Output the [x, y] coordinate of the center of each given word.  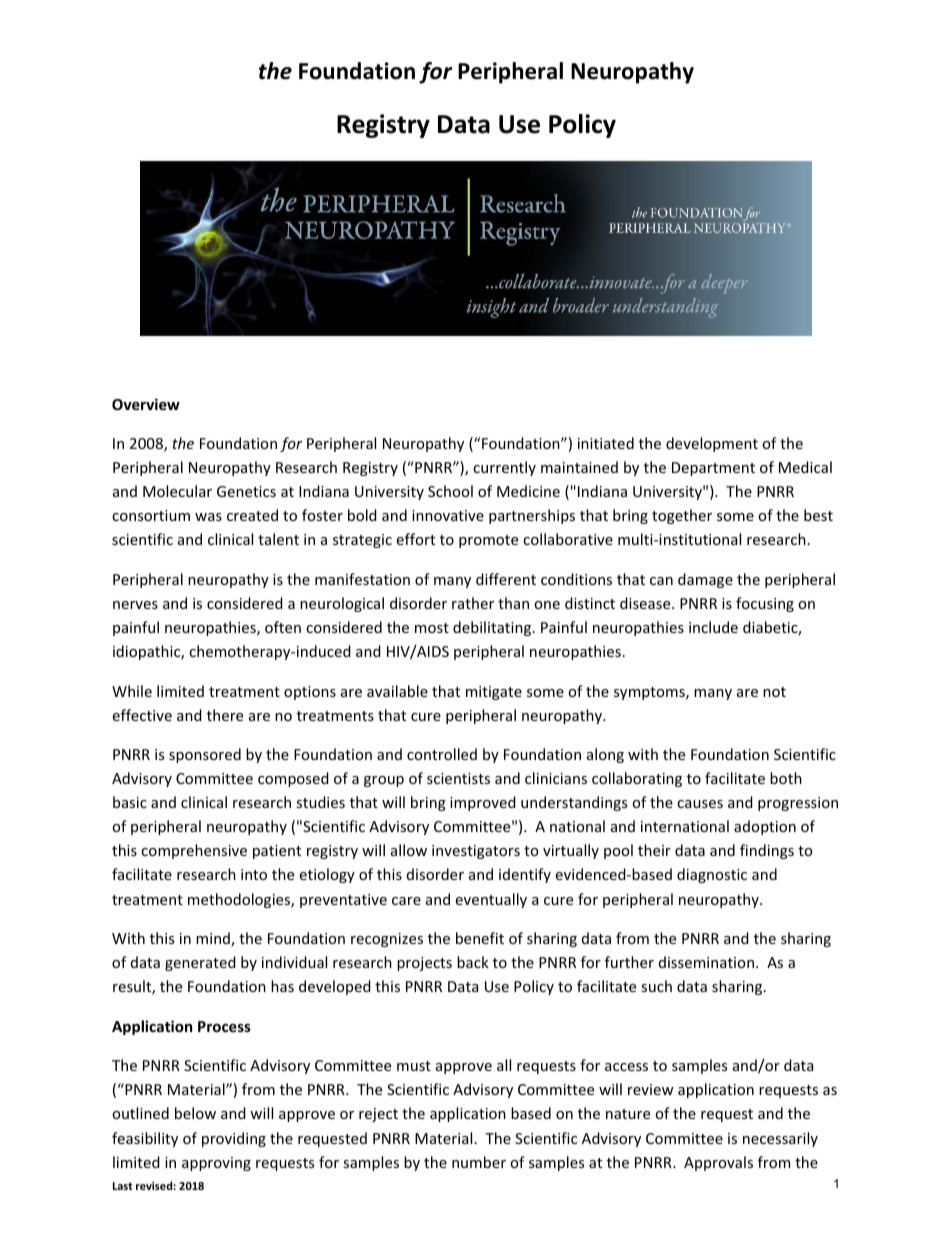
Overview [146, 404]
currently [504, 468]
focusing [765, 604]
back [473, 962]
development [712, 444]
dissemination [706, 962]
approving [216, 1164]
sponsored [205, 755]
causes [700, 804]
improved [483, 803]
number [479, 1162]
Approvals [718, 1163]
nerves [135, 605]
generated [200, 963]
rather [473, 603]
